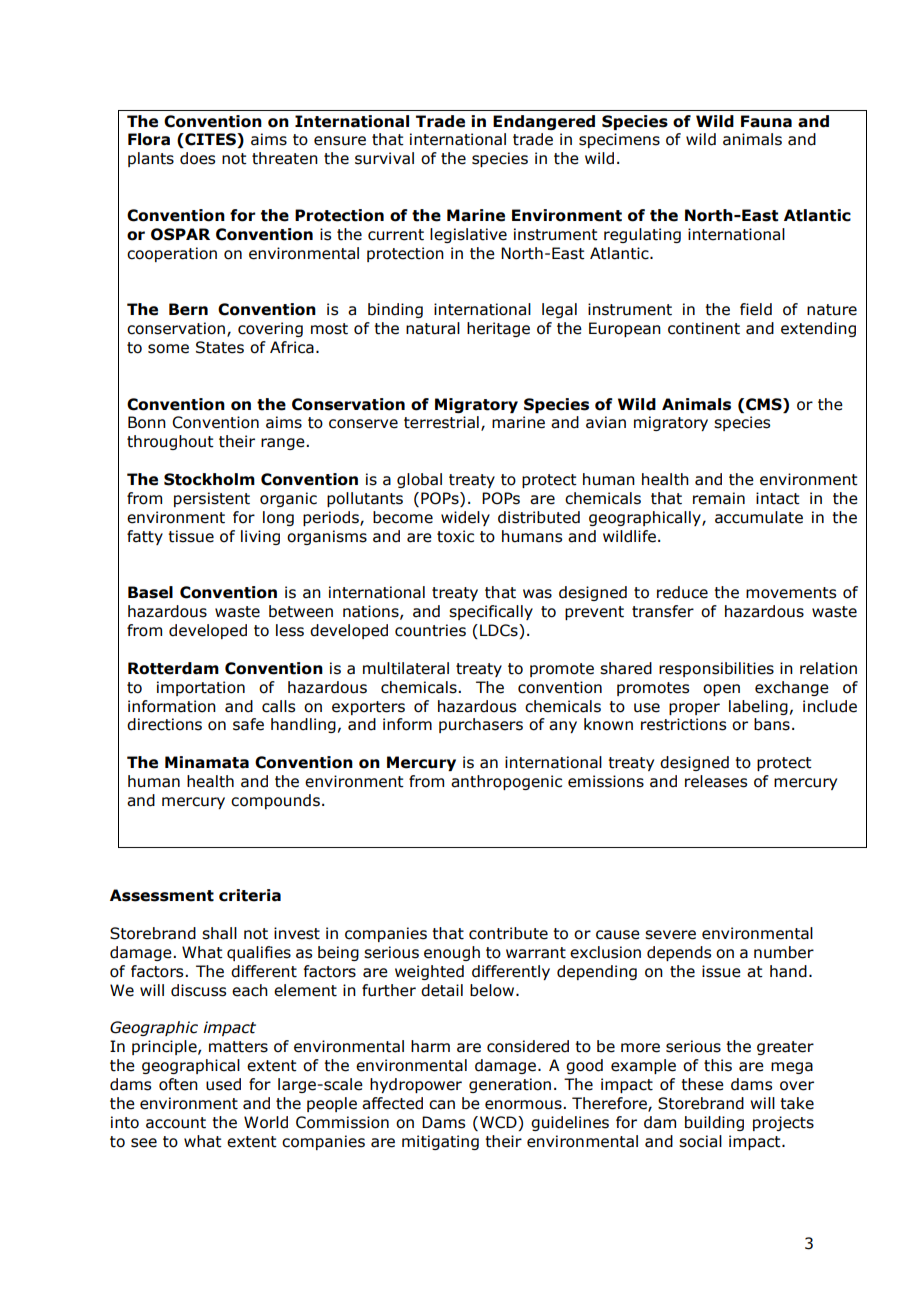 Image resolution: width=924 pixels, height=1307 pixels. What do you see at coordinates (719, 498) in the page?
I see `remain` at bounding box center [719, 498].
